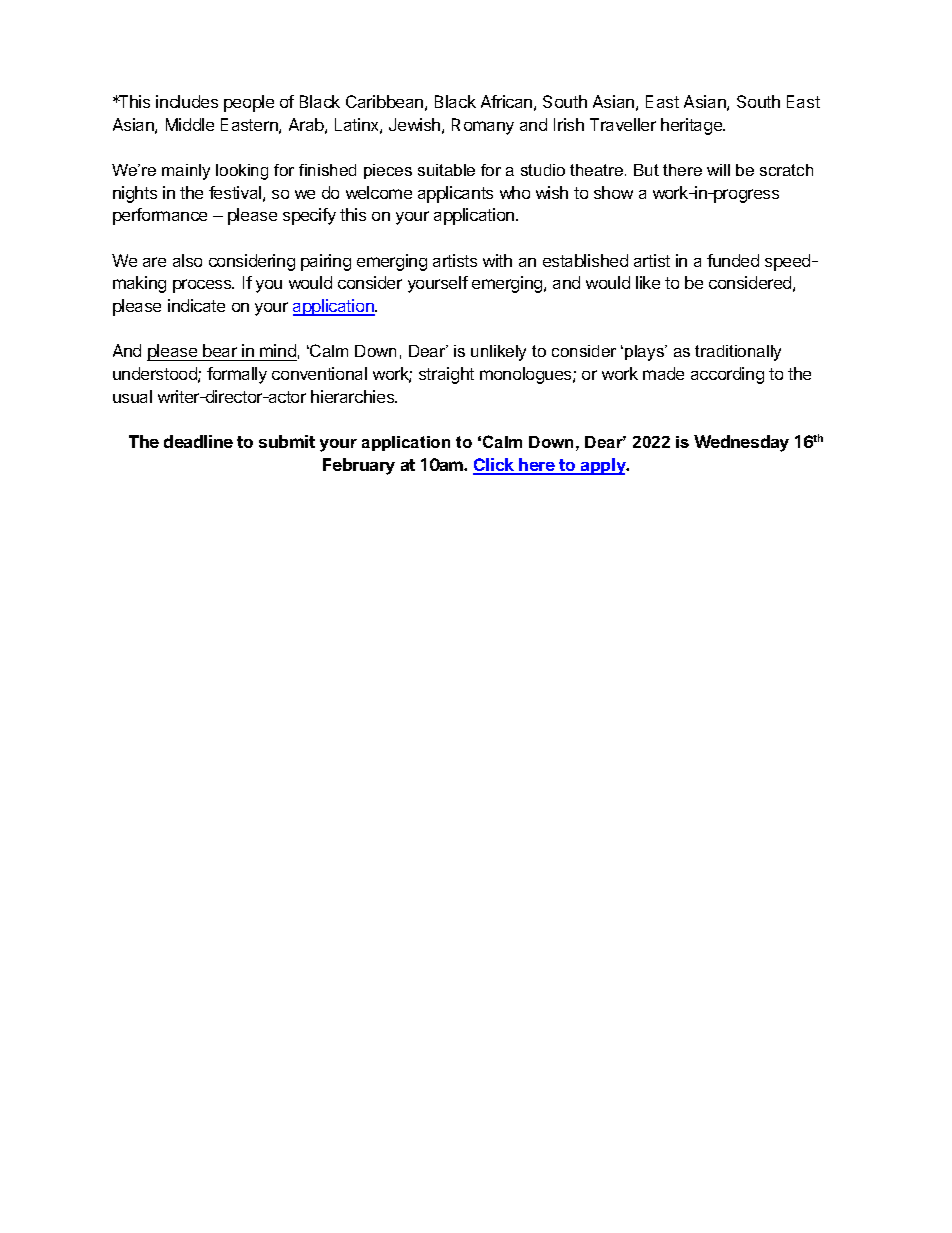  I want to click on traditionally, so click(738, 353).
